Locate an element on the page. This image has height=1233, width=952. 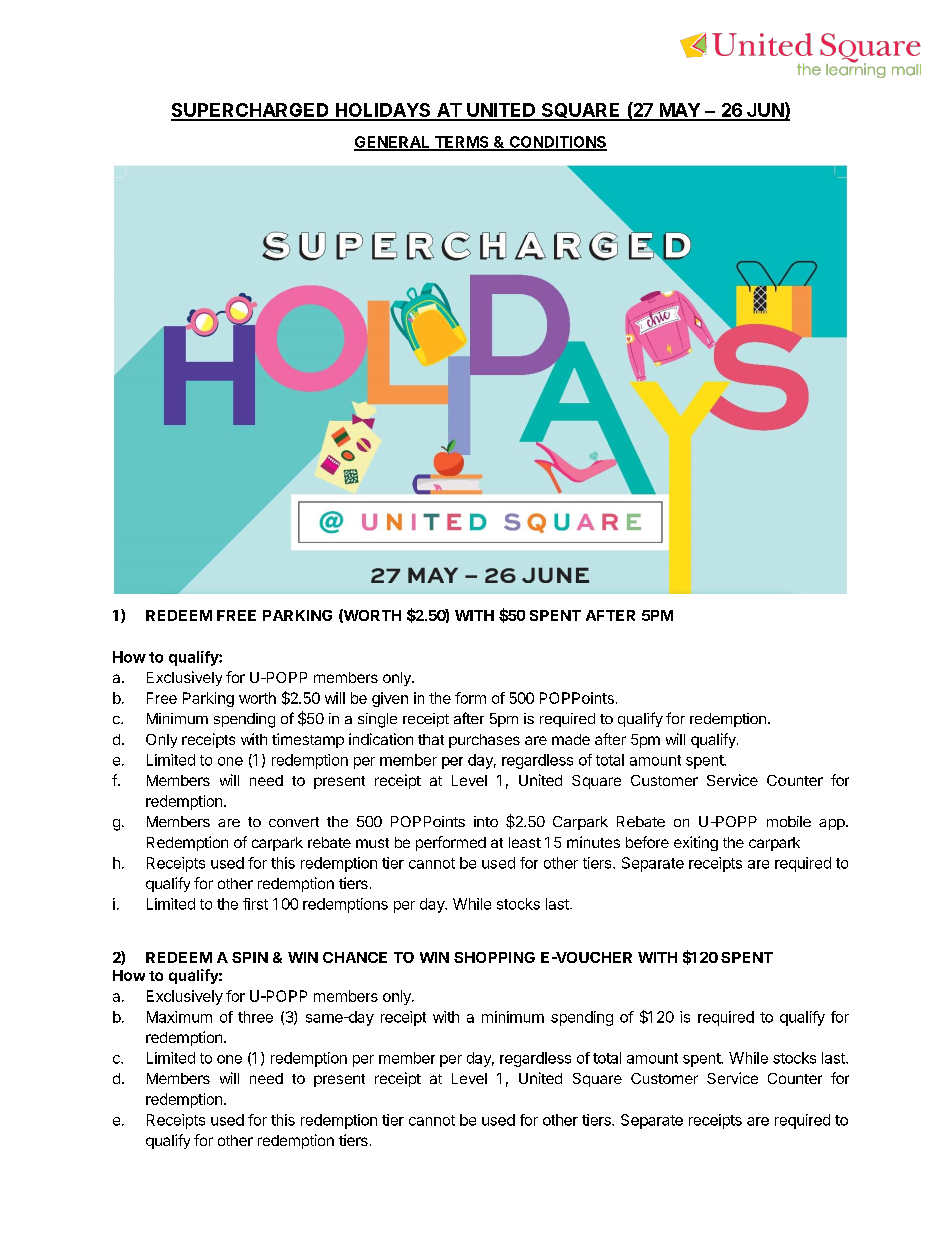
TERMS is located at coordinates (461, 143).
